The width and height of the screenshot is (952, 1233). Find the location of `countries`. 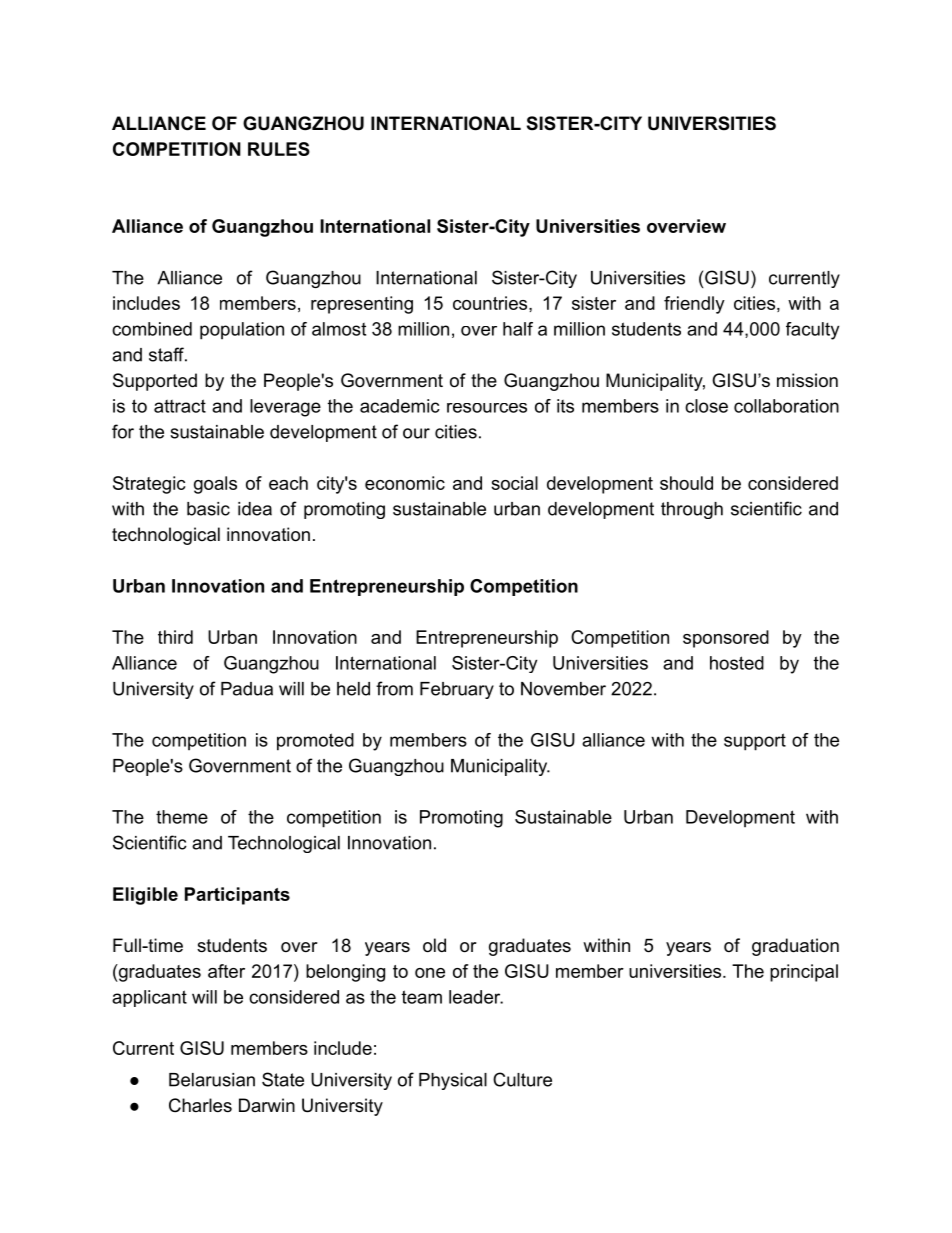

countries is located at coordinates (491, 303).
